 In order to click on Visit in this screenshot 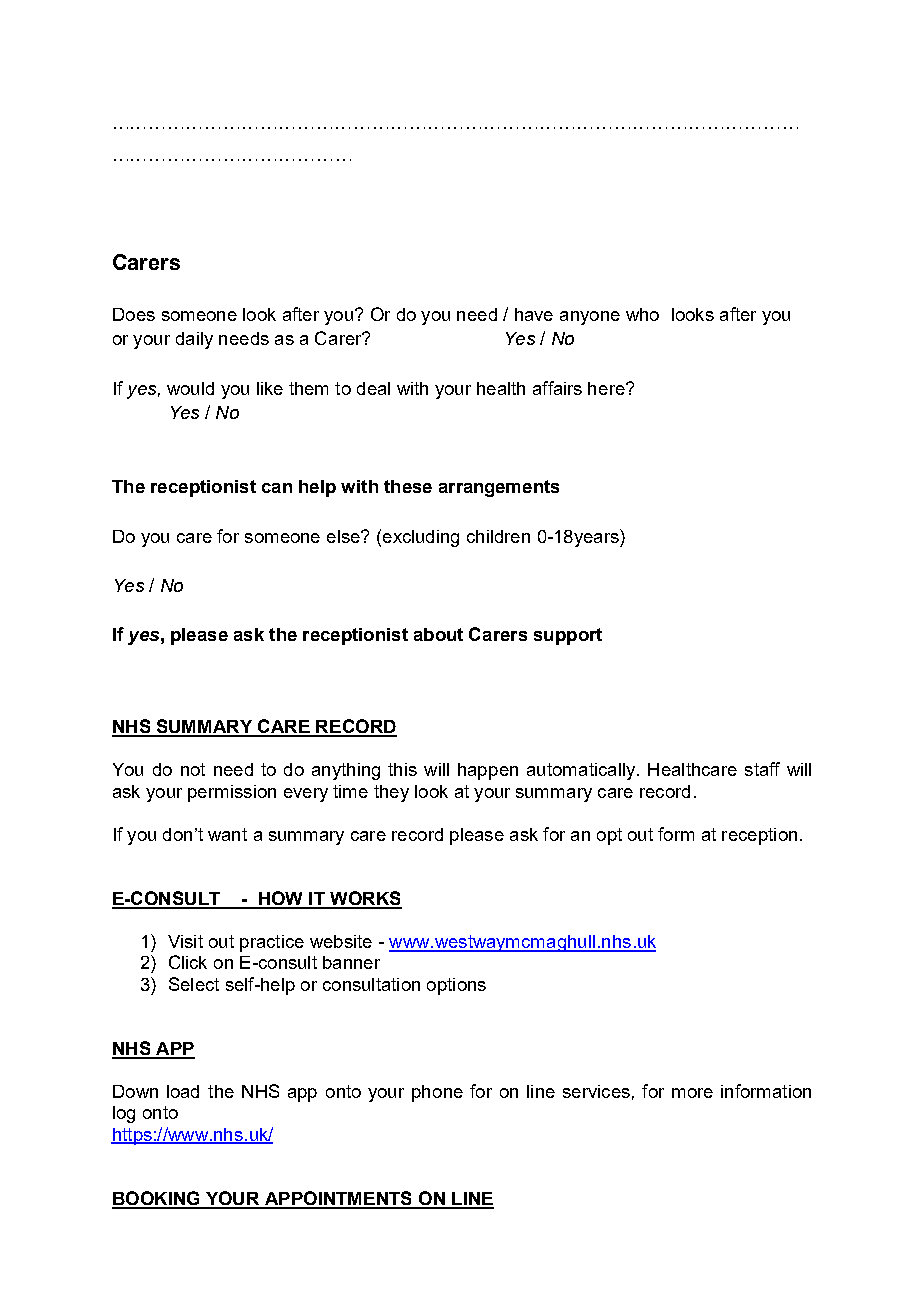, I will do `click(185, 941)`.
